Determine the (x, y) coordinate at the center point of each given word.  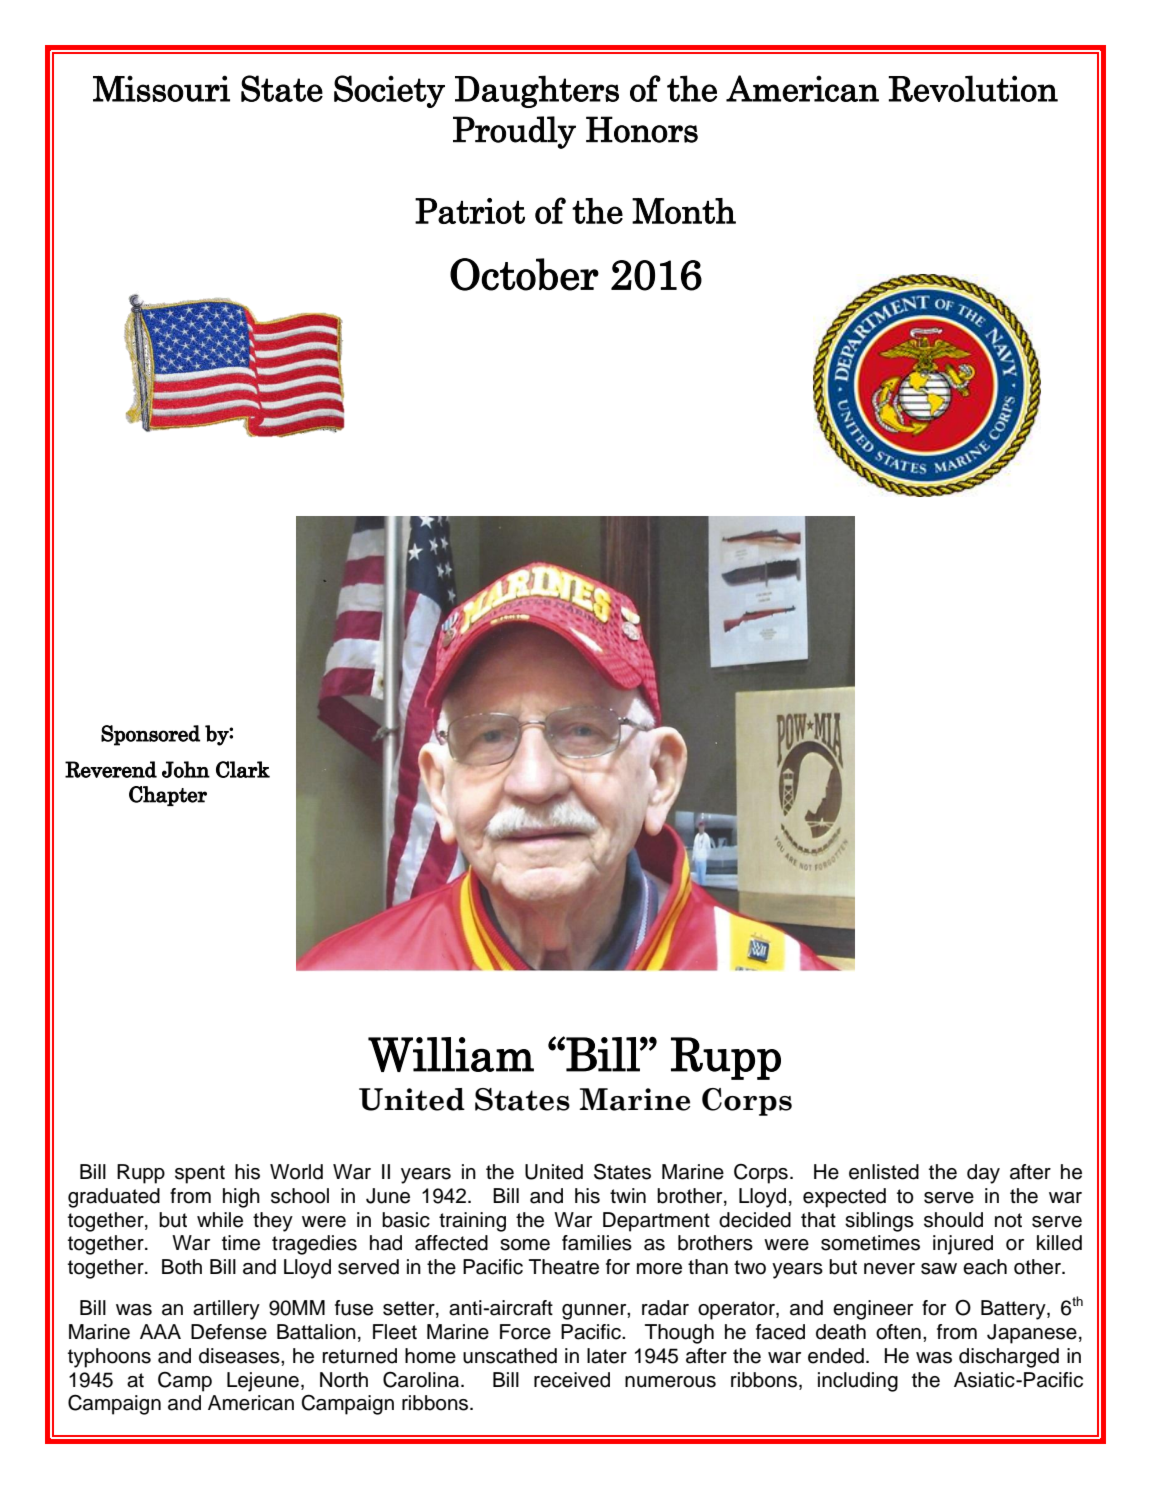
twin (628, 1195)
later (607, 1356)
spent (200, 1174)
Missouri (161, 88)
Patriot (470, 211)
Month (684, 211)
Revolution (973, 88)
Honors (642, 129)
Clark (243, 769)
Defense (229, 1332)
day (983, 1174)
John (186, 769)
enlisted (884, 1172)
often (898, 1332)
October (524, 274)
